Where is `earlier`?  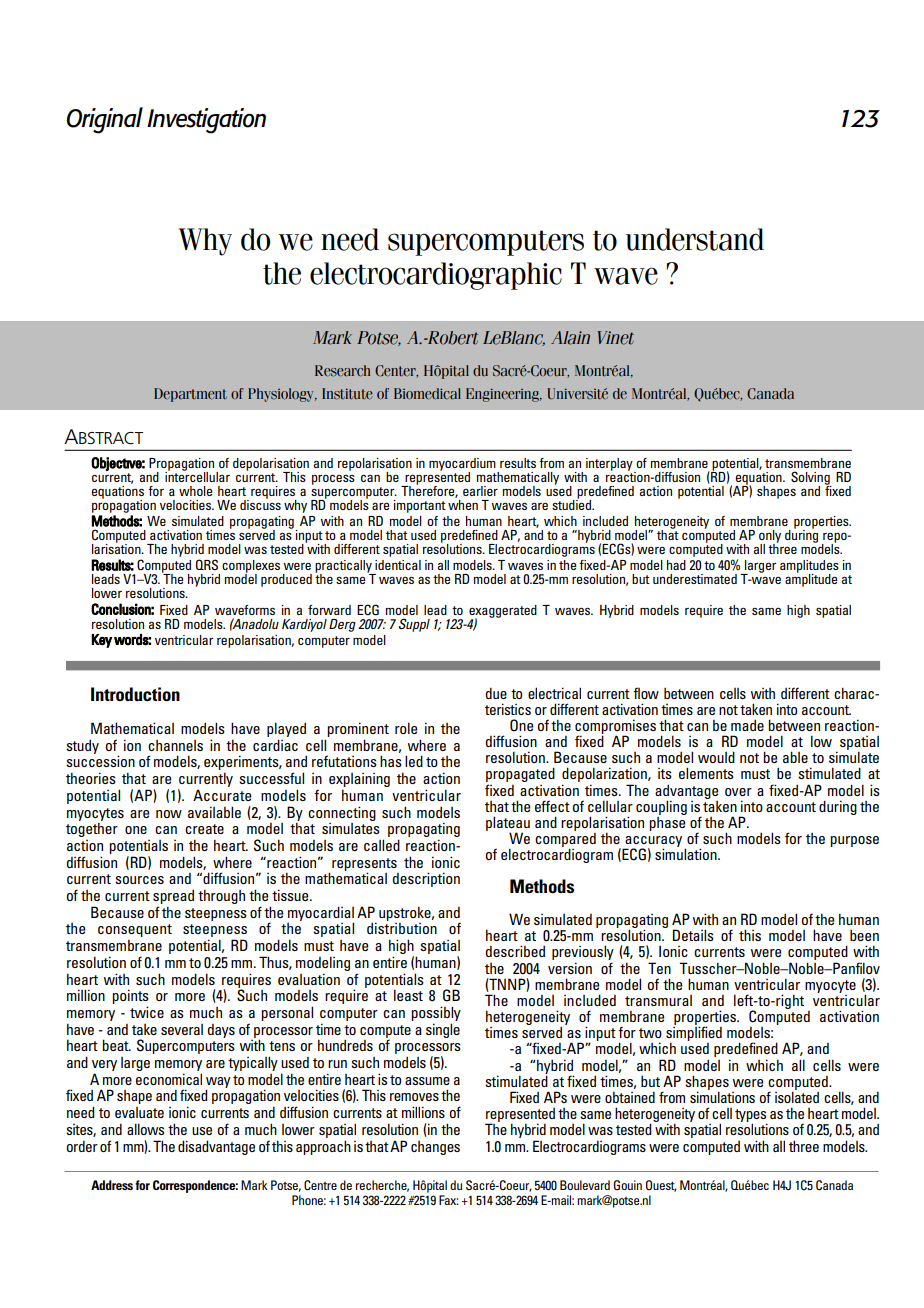
earlier is located at coordinates (480, 491).
